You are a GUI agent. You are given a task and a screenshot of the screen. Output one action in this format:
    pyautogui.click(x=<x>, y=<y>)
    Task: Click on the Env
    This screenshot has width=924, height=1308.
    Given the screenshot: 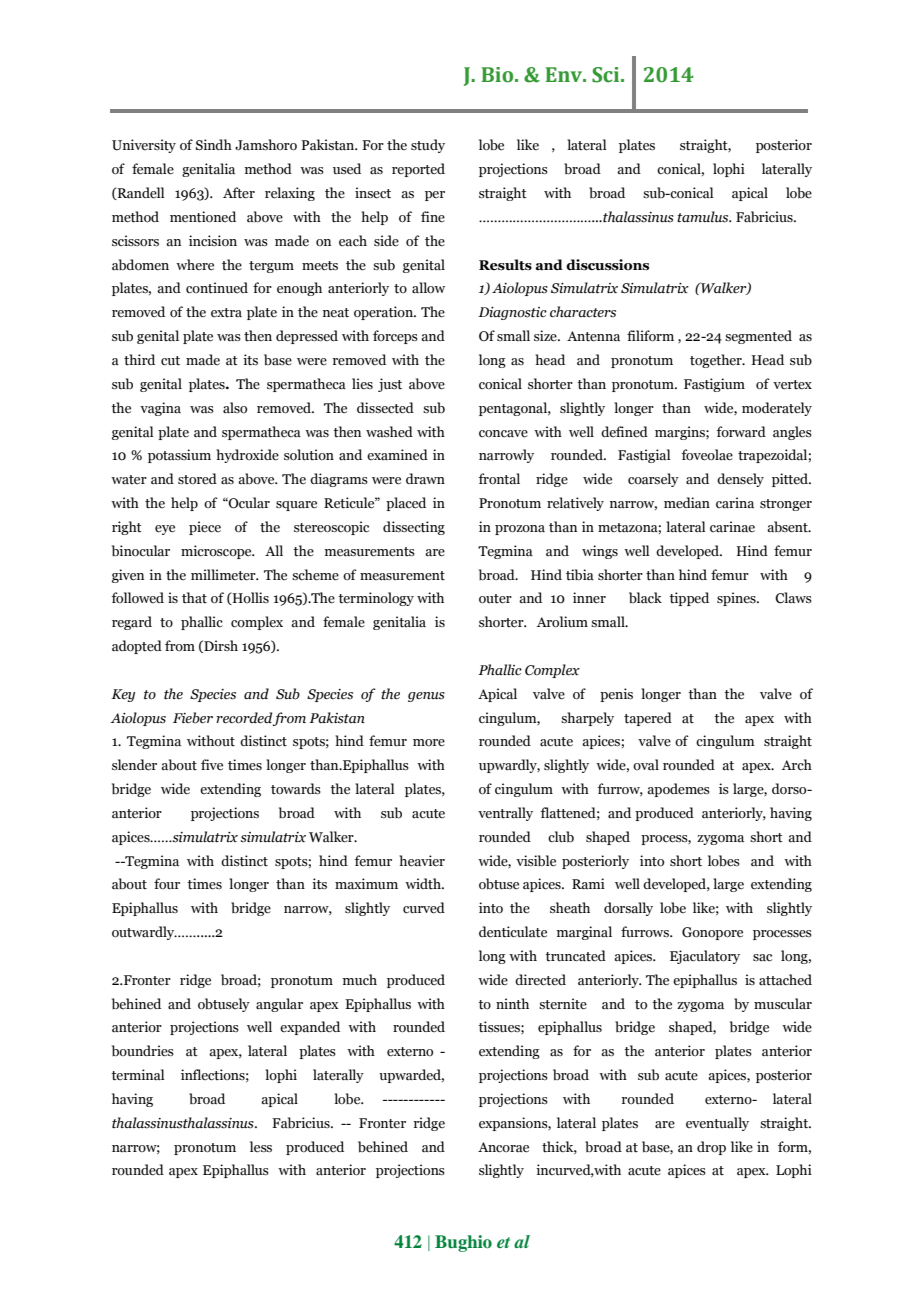 What is the action you would take?
    pyautogui.click(x=565, y=74)
